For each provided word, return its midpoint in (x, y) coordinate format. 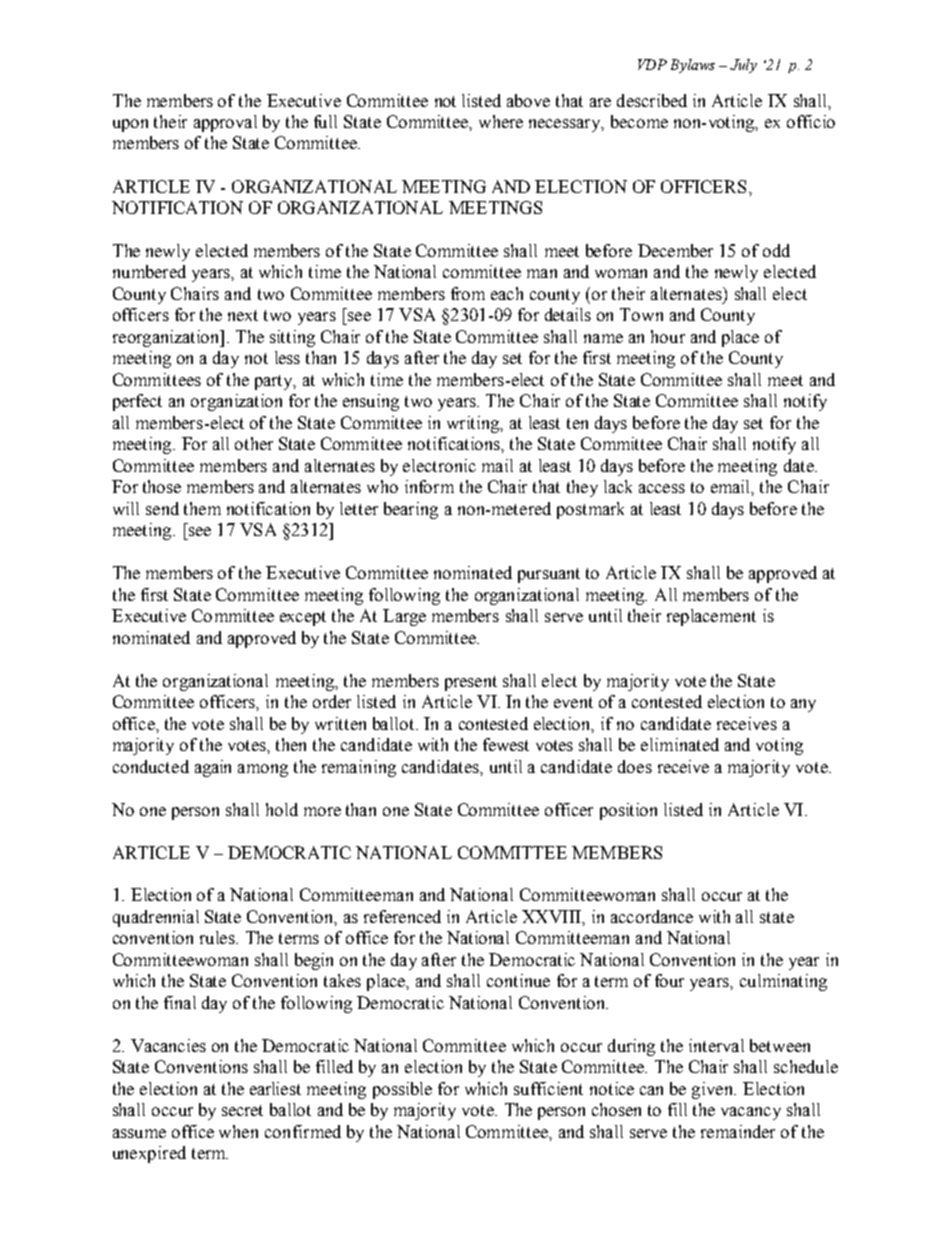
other (254, 443)
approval (225, 123)
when (238, 1131)
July (743, 66)
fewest (506, 744)
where (501, 121)
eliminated (680, 744)
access (662, 488)
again (213, 768)
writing (474, 424)
